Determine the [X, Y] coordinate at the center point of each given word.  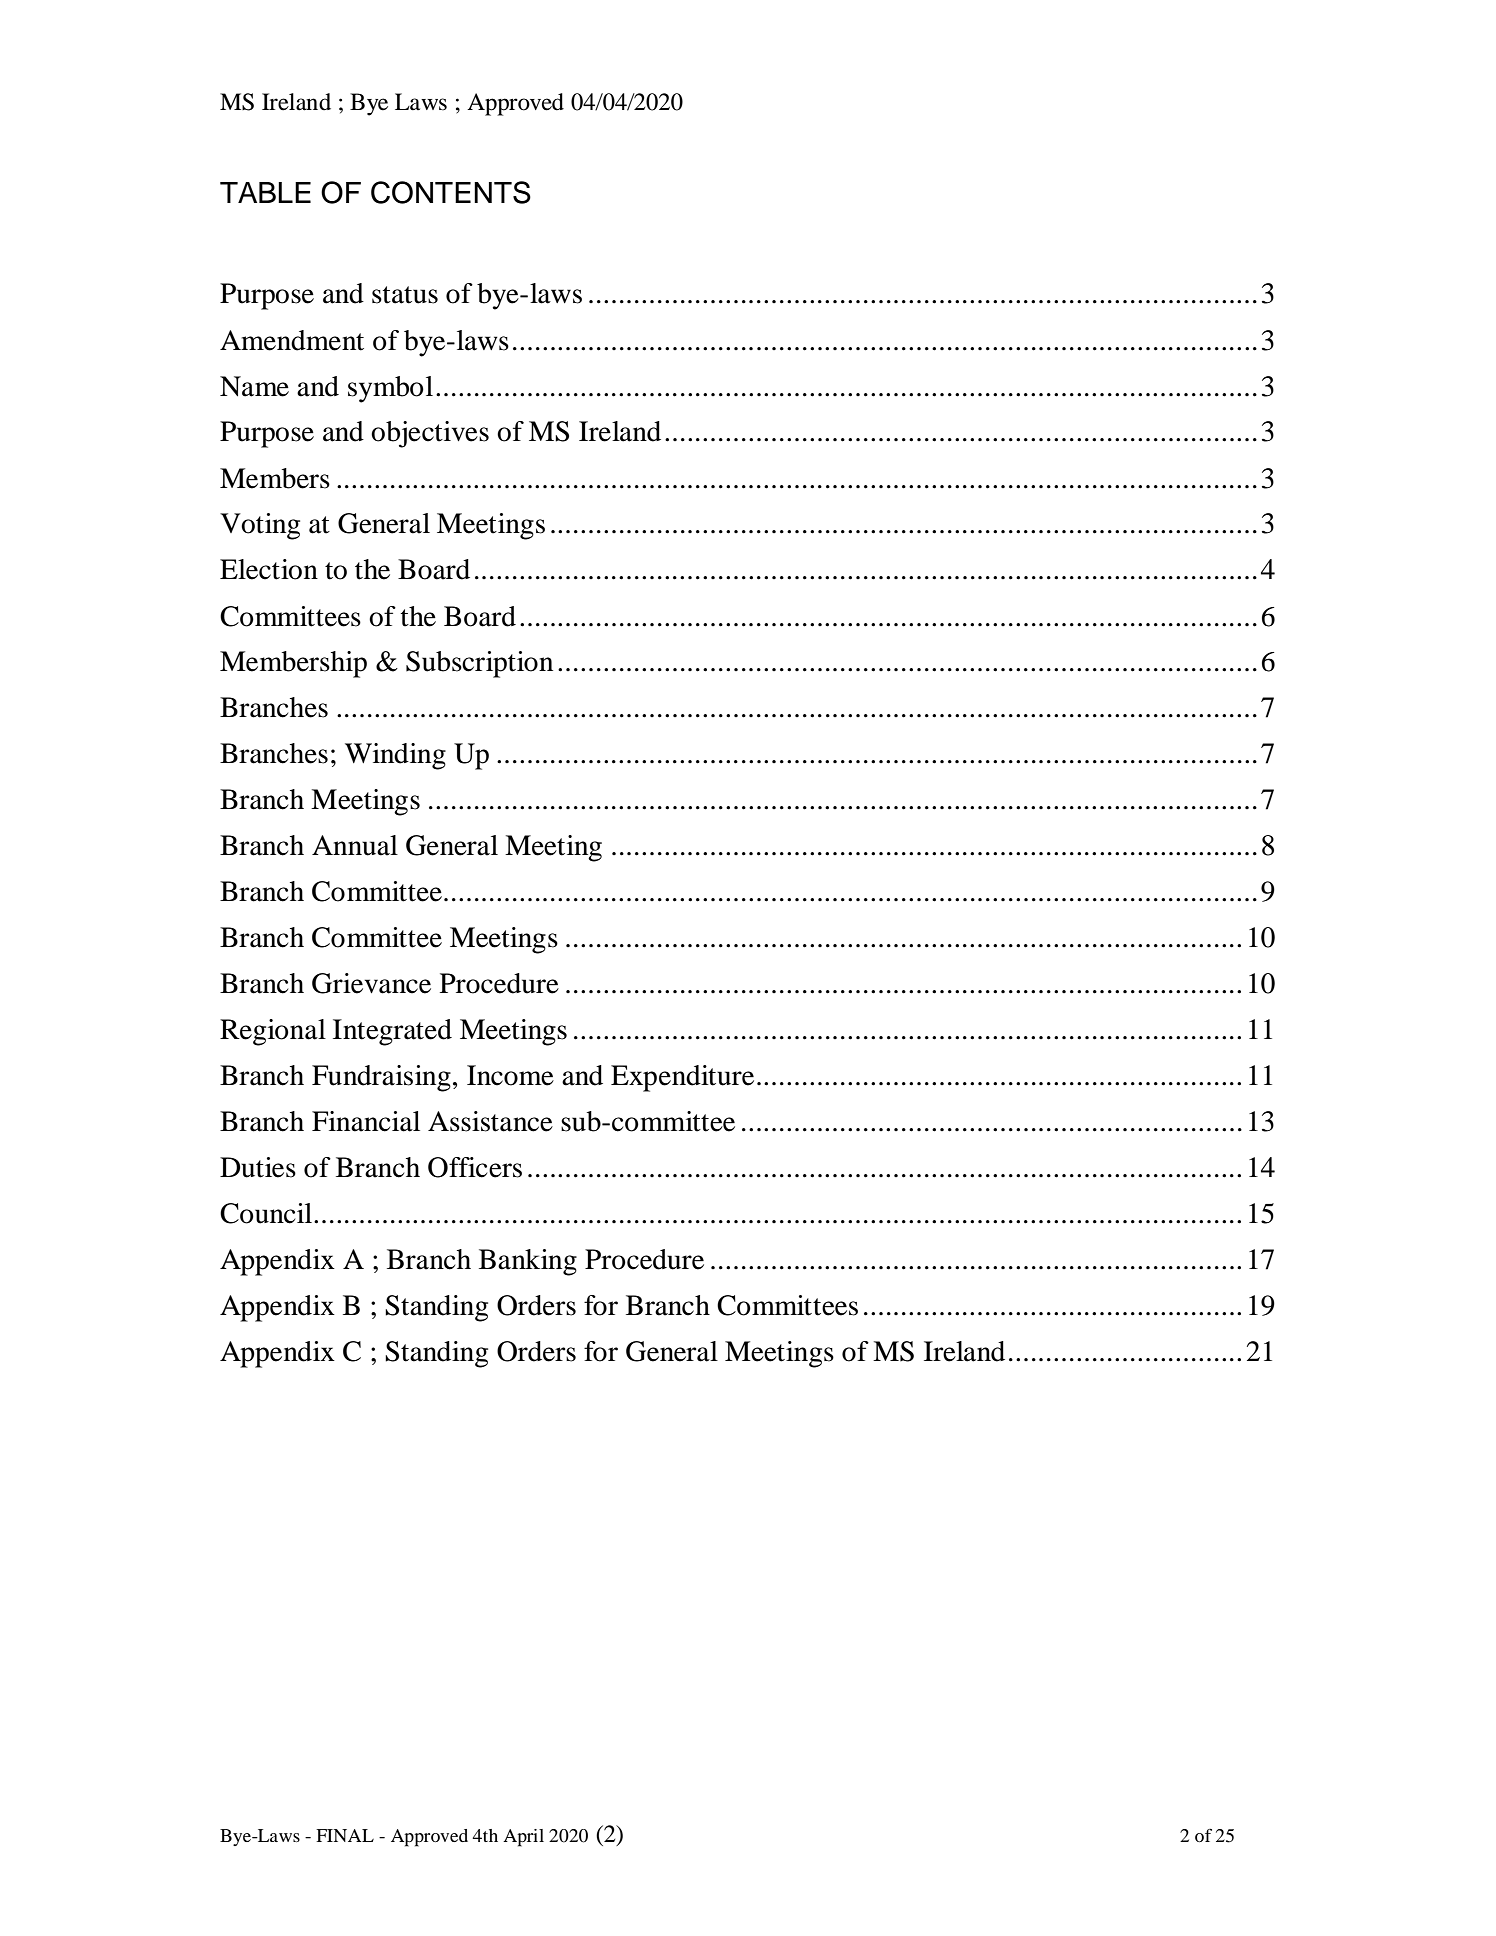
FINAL [345, 1835]
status [405, 295]
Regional [273, 1032]
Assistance [490, 1121]
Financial [366, 1121]
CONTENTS [451, 192]
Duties [258, 1167]
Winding [395, 756]
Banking [528, 1262]
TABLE [265, 192]
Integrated [392, 1032]
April [523, 1838]
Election [269, 569]
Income [510, 1075]
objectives [430, 434]
